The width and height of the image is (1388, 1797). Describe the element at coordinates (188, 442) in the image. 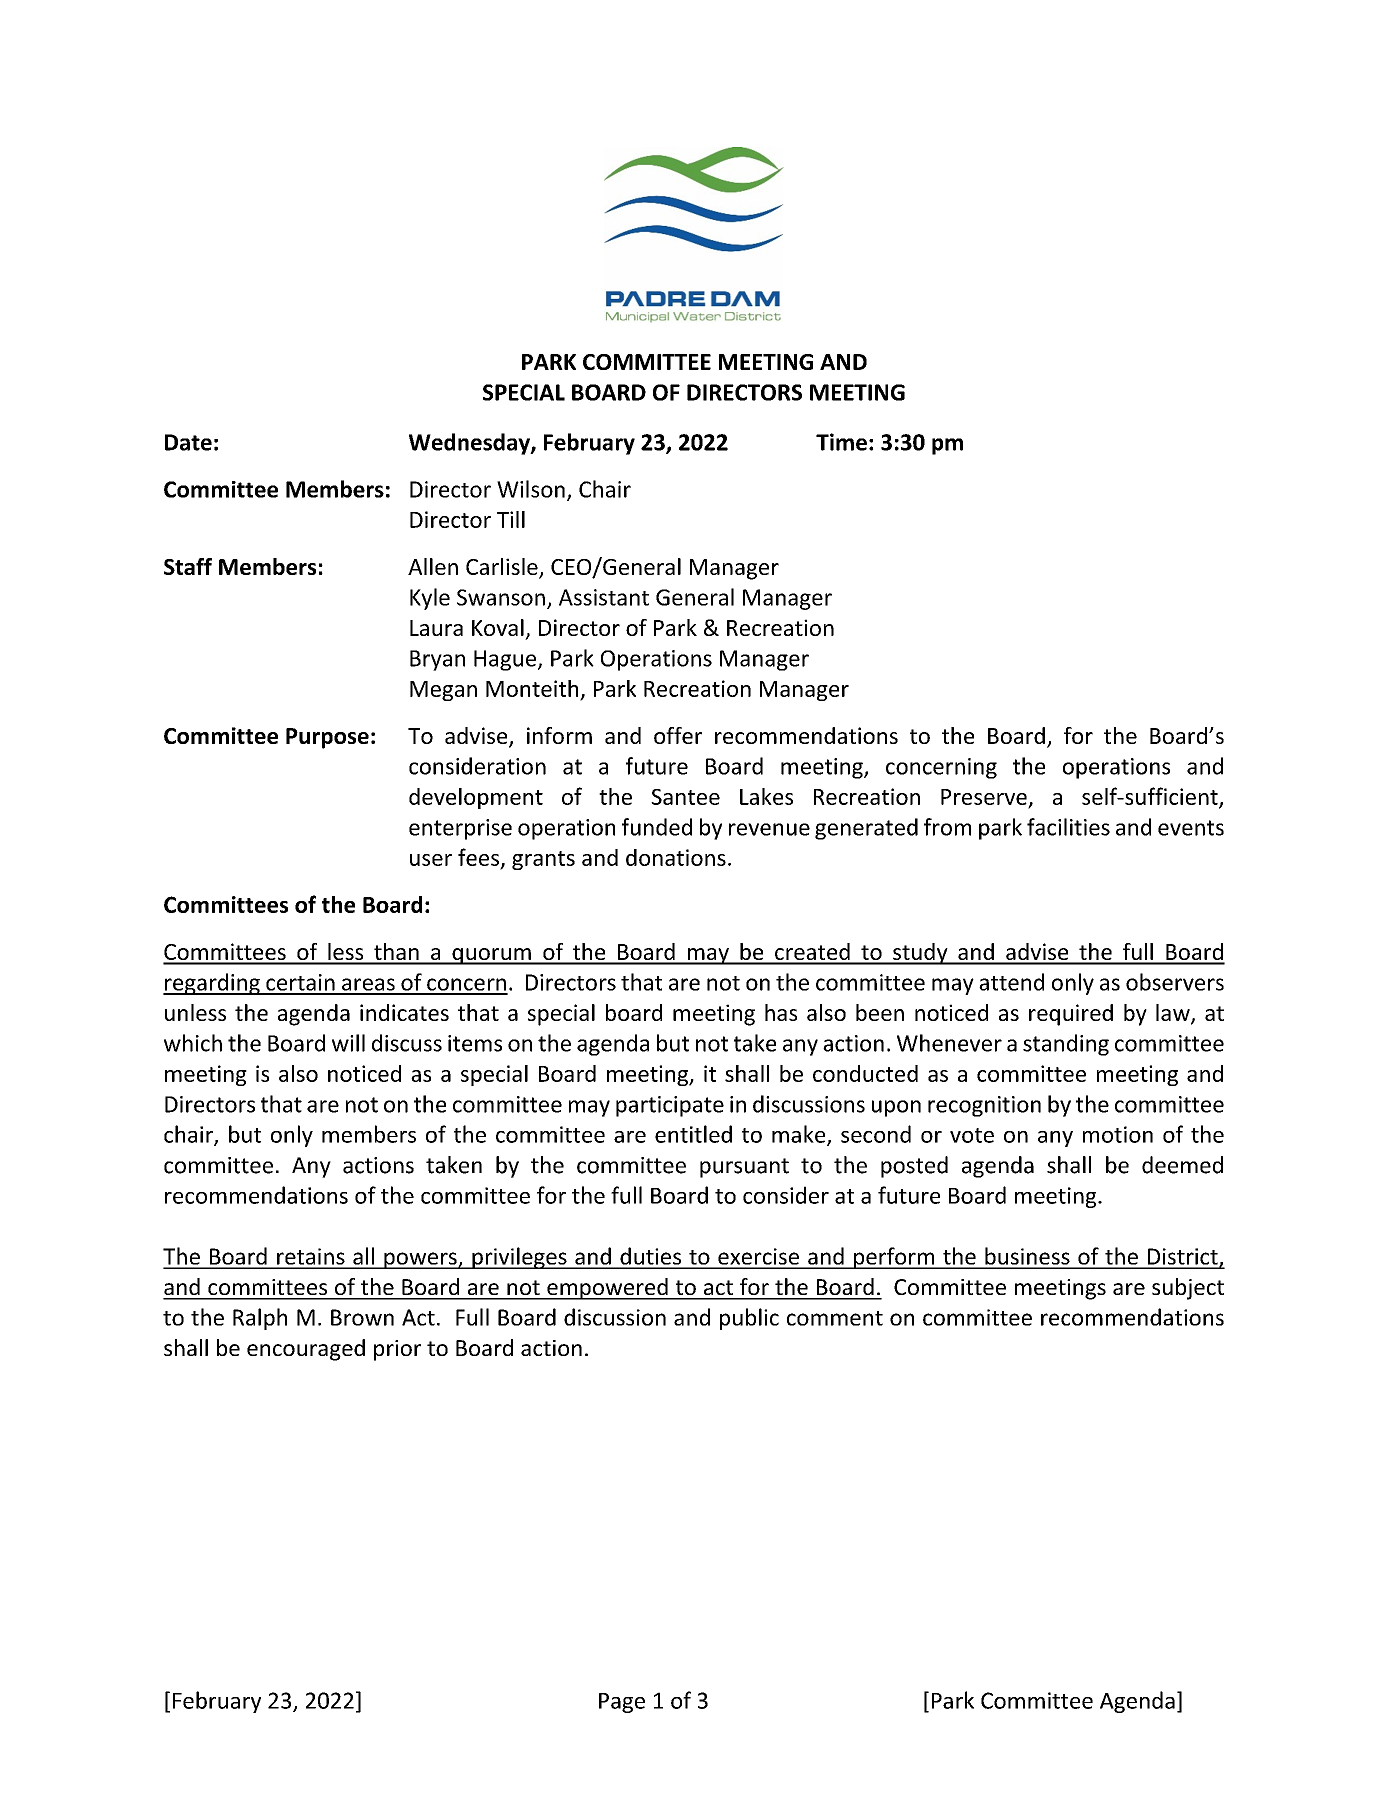

I see `Date` at that location.
